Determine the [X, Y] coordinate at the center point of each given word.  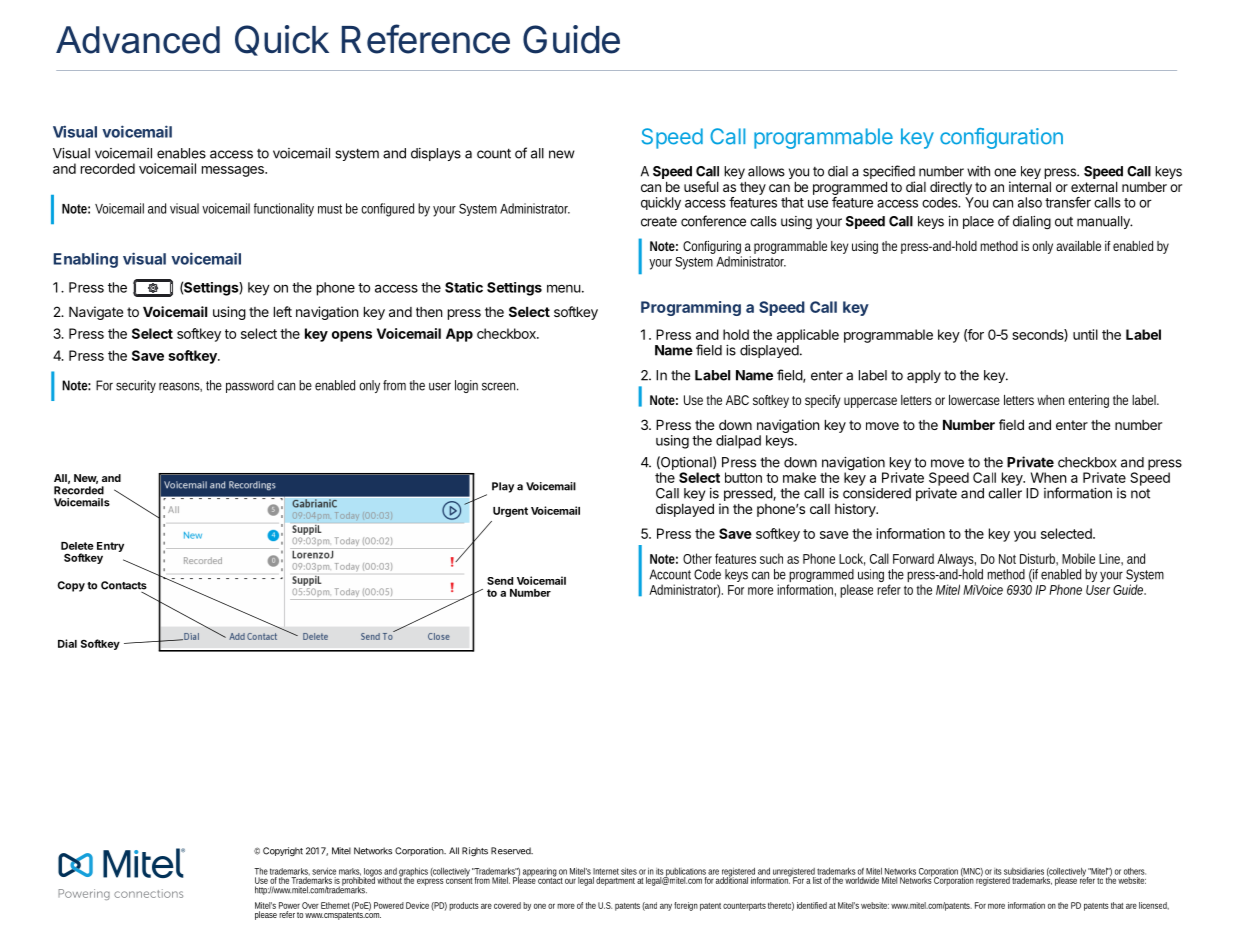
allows [766, 171]
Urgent [510, 512]
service [324, 871]
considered [877, 493]
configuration [1001, 138]
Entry [110, 547]
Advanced [138, 40]
